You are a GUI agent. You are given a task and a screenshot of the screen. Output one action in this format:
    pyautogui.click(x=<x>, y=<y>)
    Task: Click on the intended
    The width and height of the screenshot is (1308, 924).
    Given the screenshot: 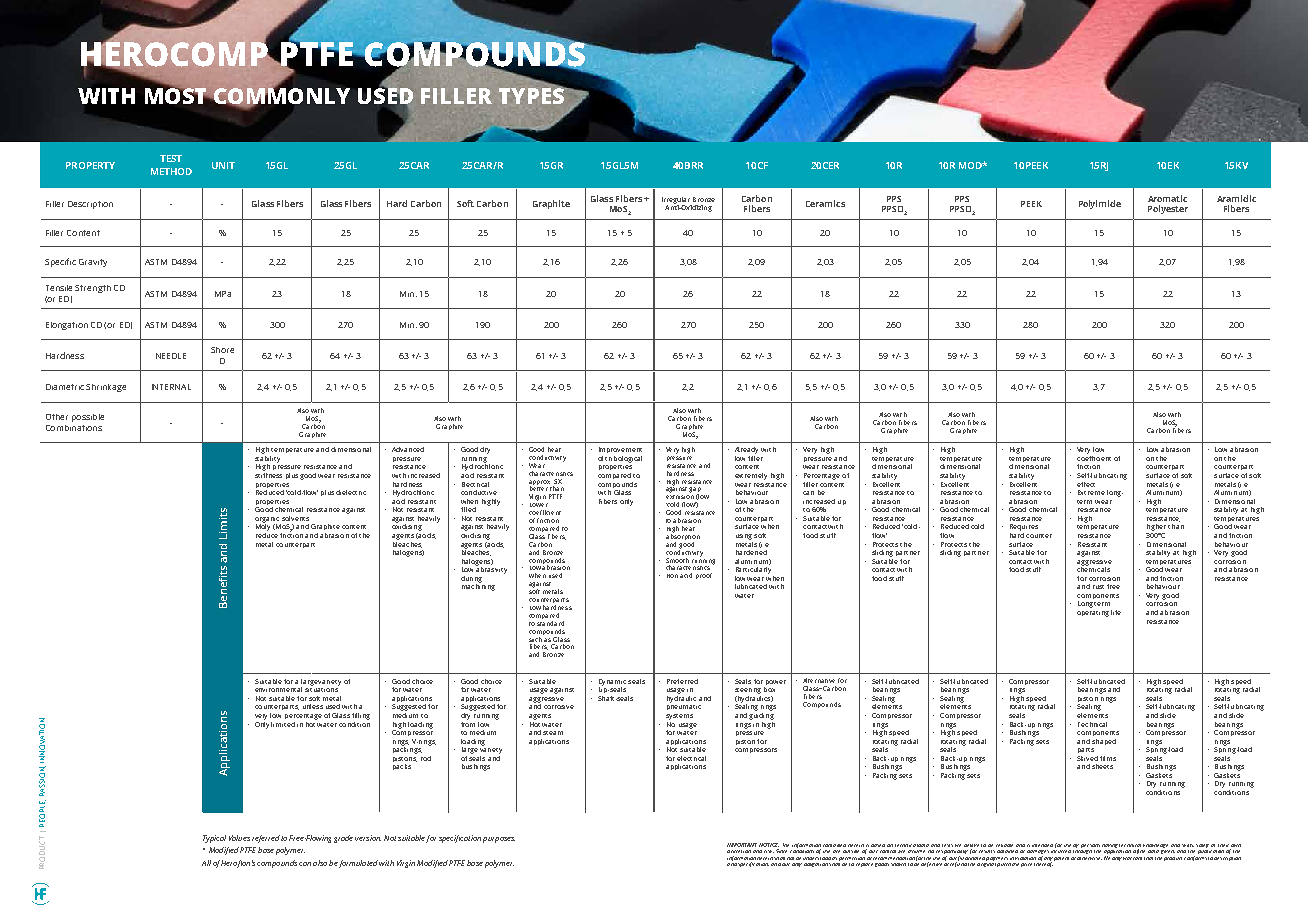 What is the action you would take?
    pyautogui.click(x=1042, y=845)
